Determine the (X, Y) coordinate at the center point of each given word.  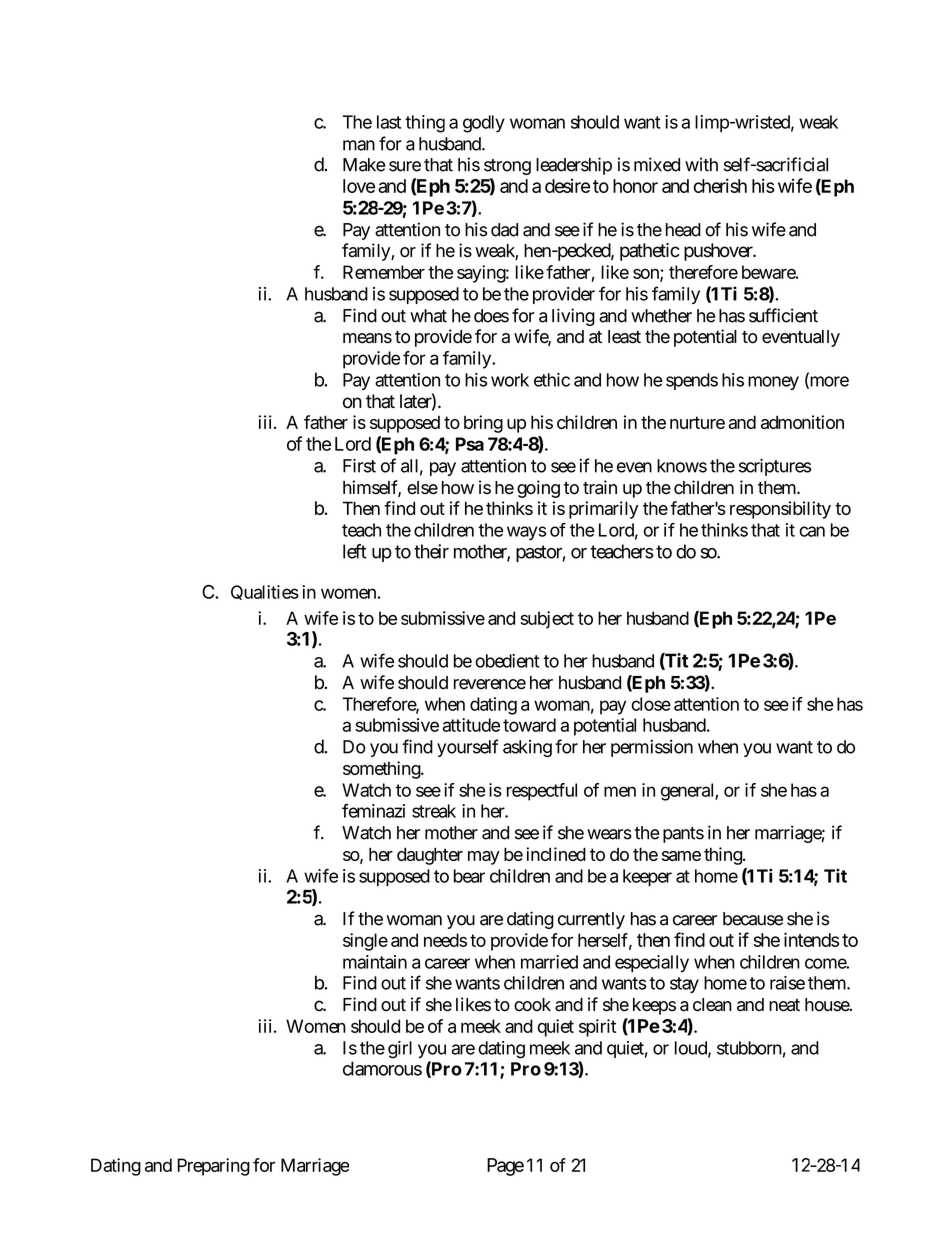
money (773, 383)
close (651, 704)
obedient (507, 661)
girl (400, 1050)
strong (507, 167)
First (359, 466)
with (701, 164)
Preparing (213, 1167)
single (365, 942)
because (753, 919)
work (510, 380)
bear (469, 876)
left (355, 551)
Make (364, 165)
